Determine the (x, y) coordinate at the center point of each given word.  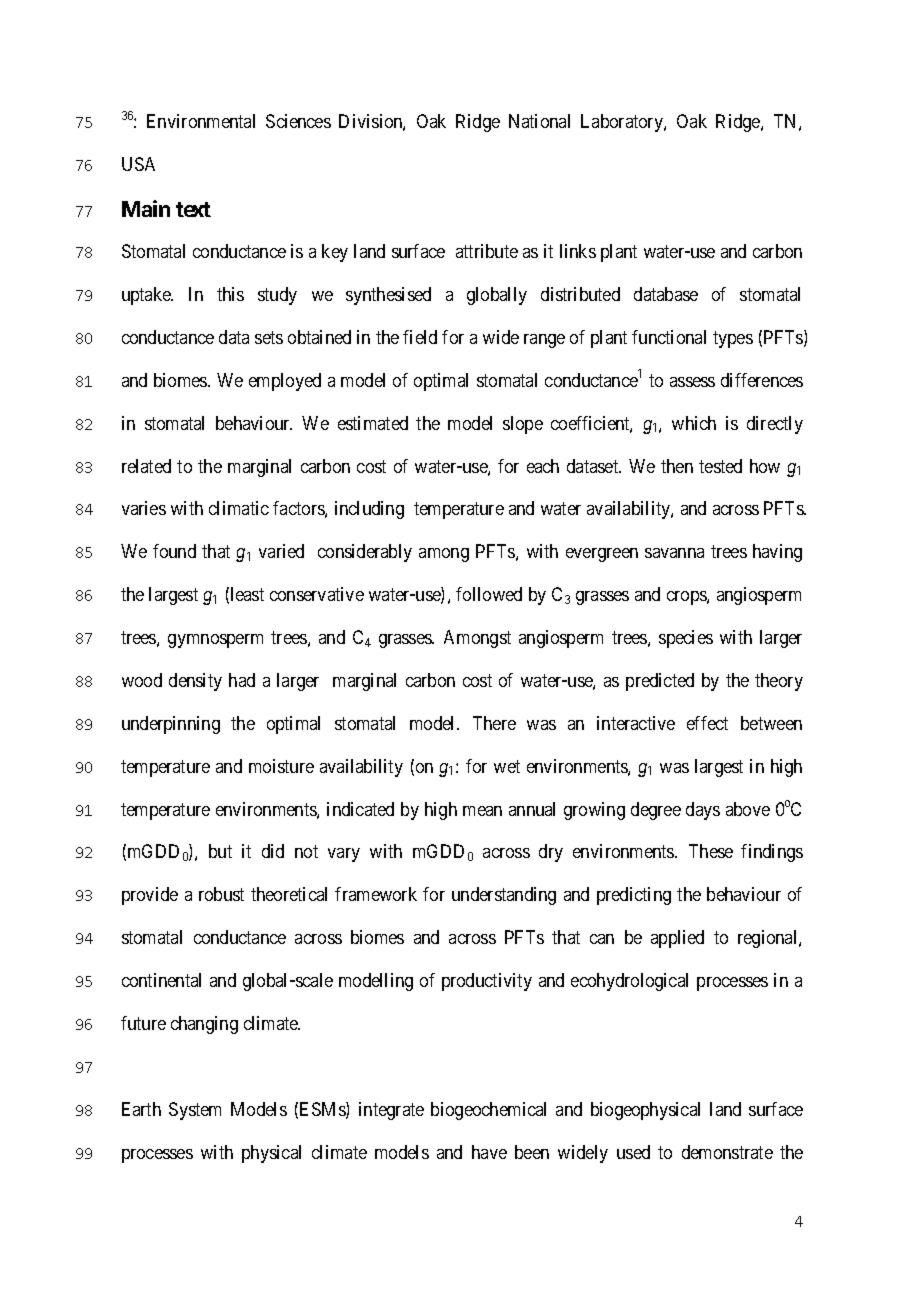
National (539, 121)
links (578, 251)
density (195, 682)
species (686, 639)
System (195, 1111)
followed (489, 594)
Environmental (201, 121)
